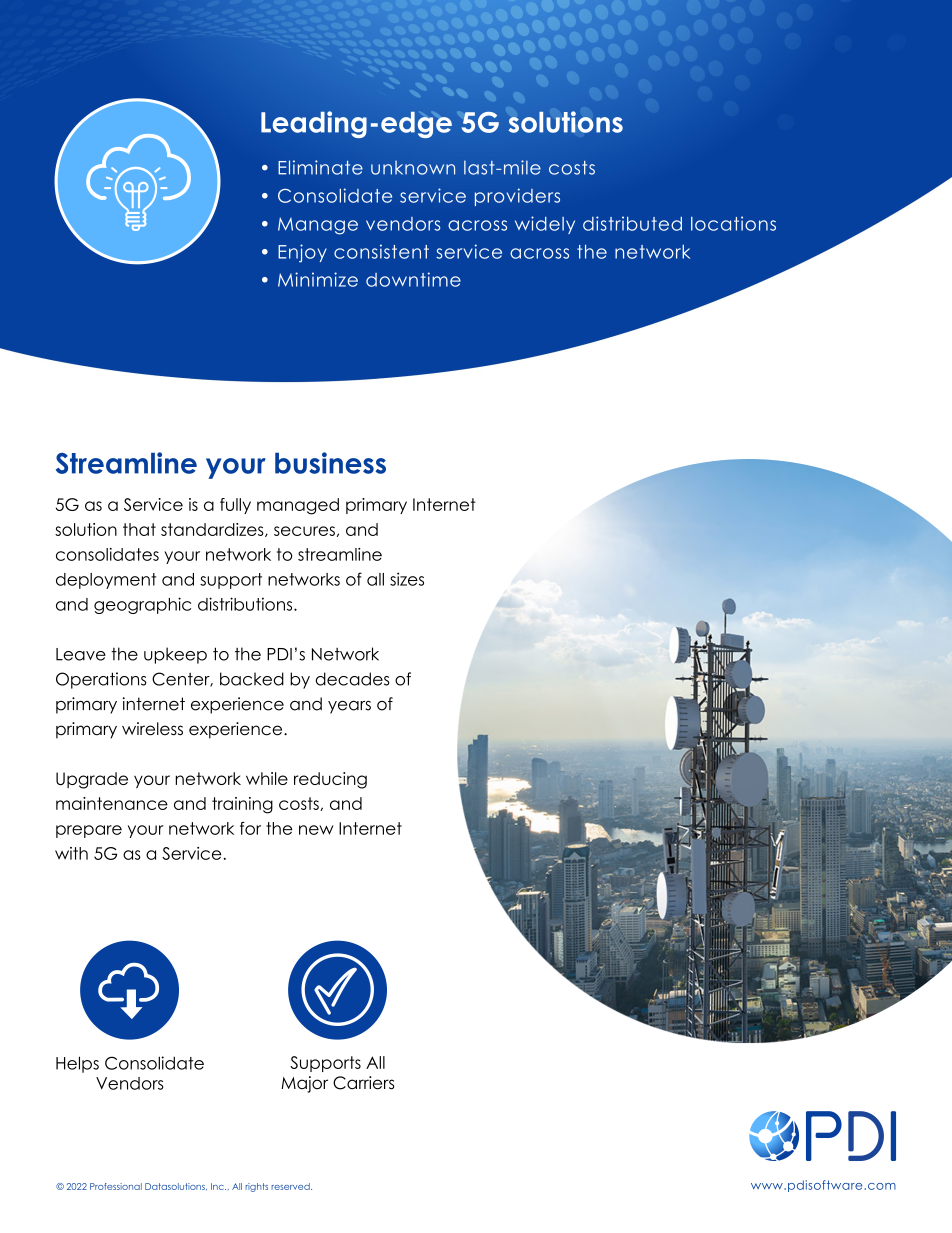 The height and width of the screenshot is (1233, 952). I want to click on new, so click(316, 830).
